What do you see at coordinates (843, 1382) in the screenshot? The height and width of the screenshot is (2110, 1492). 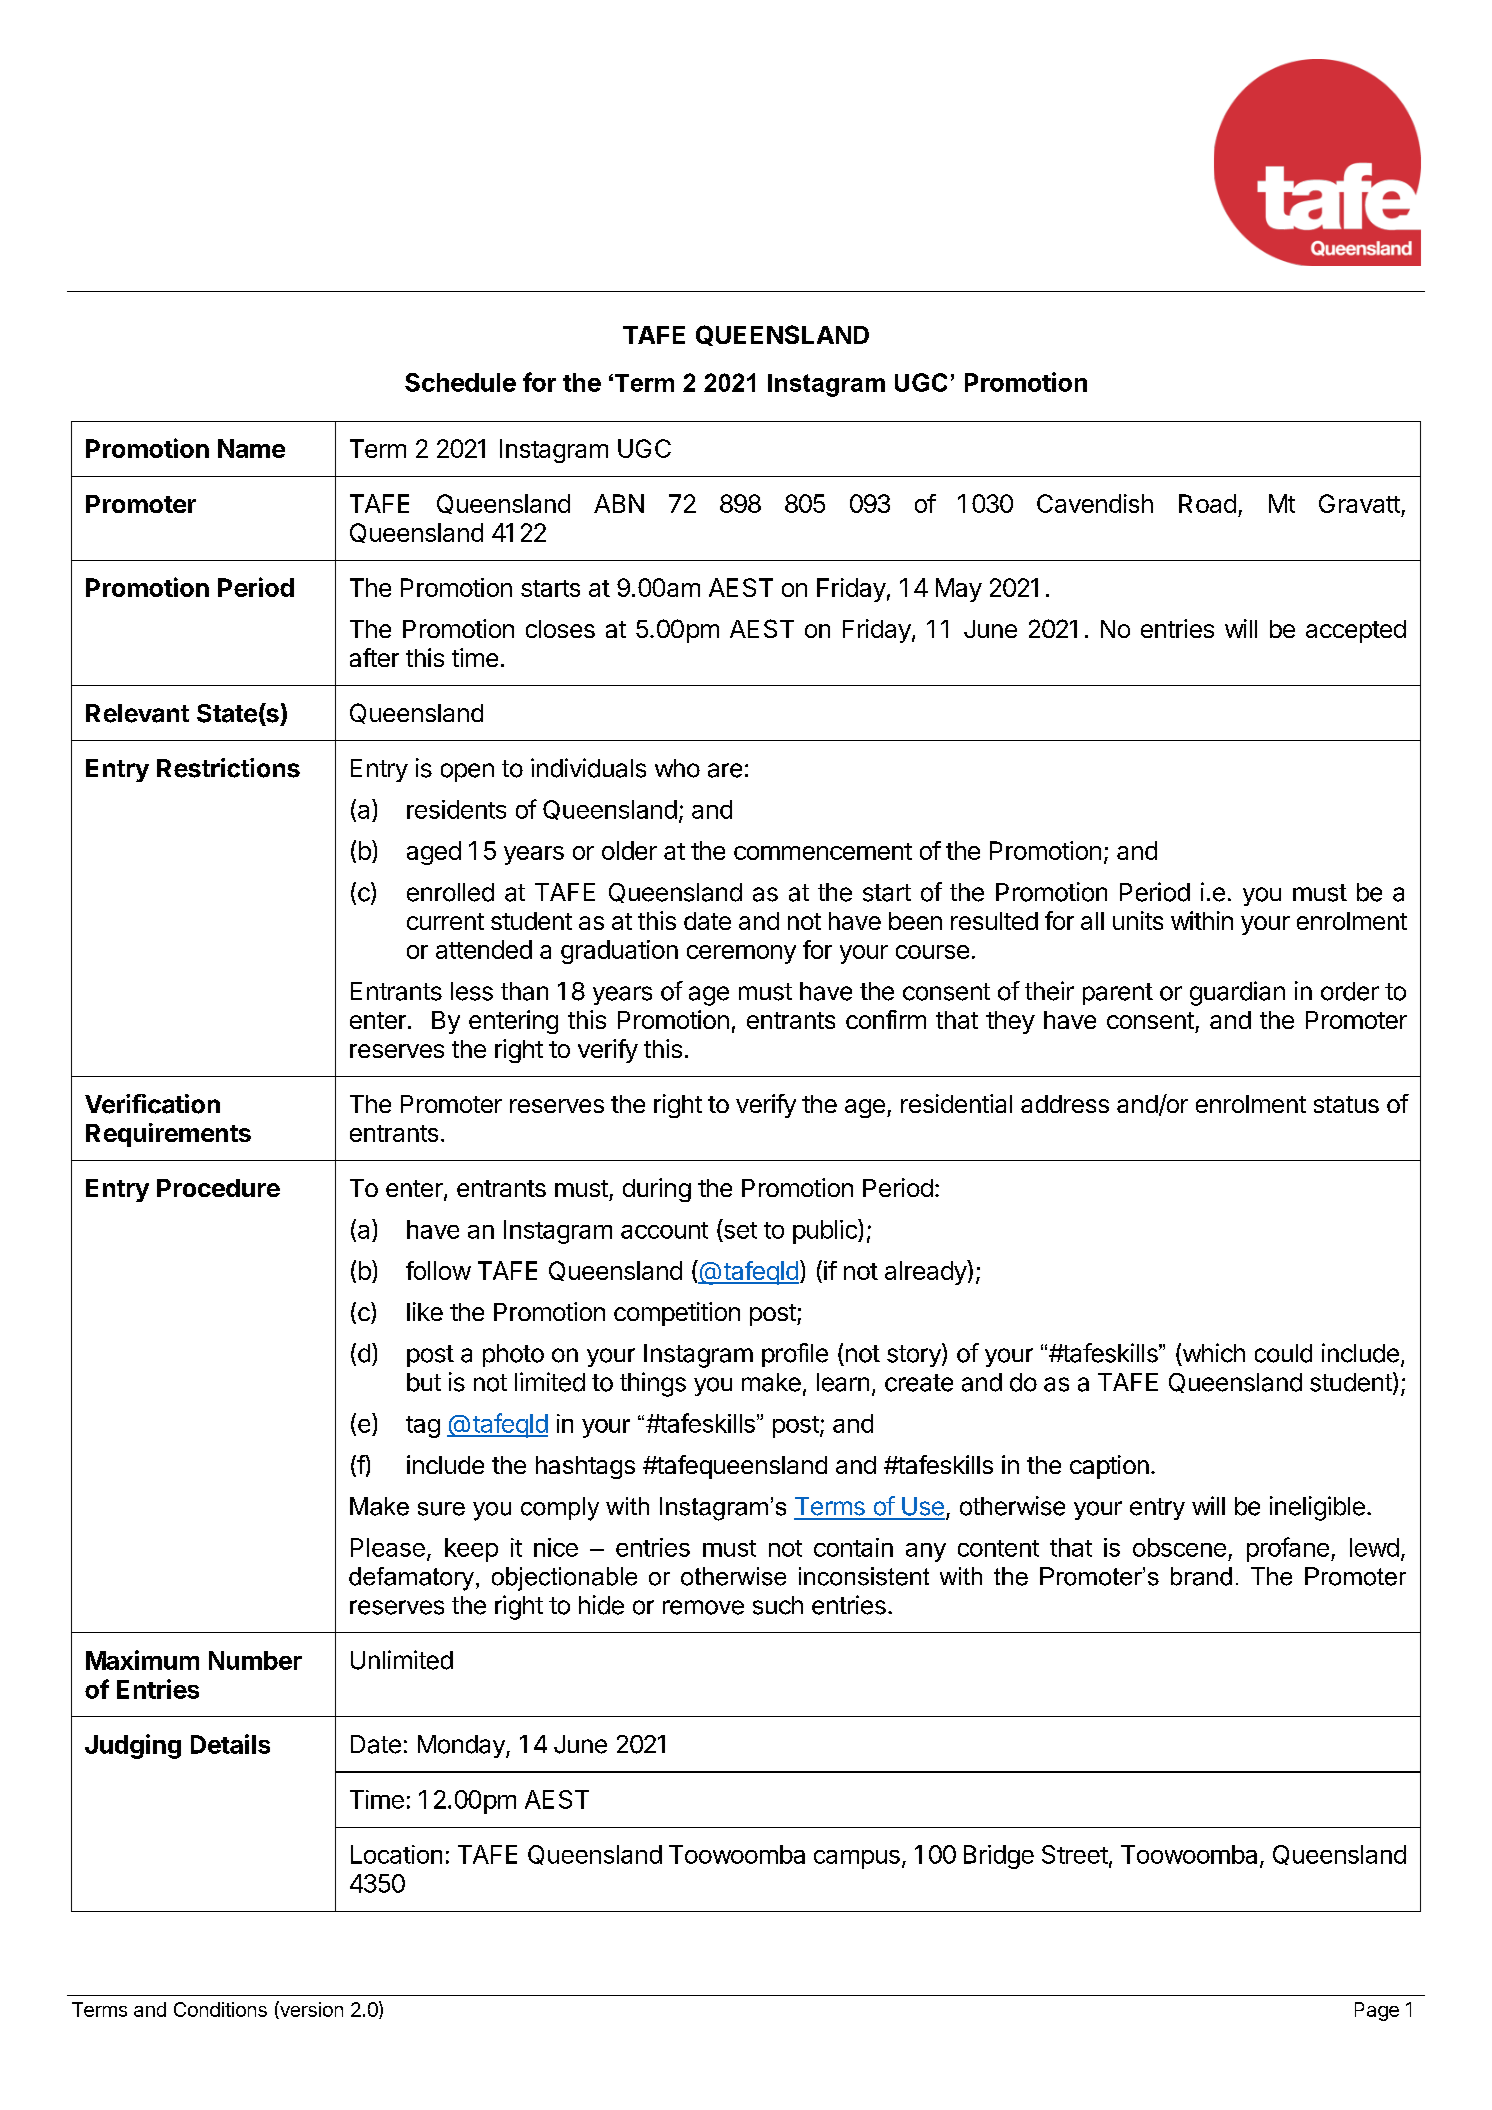 I see `learn` at bounding box center [843, 1382].
